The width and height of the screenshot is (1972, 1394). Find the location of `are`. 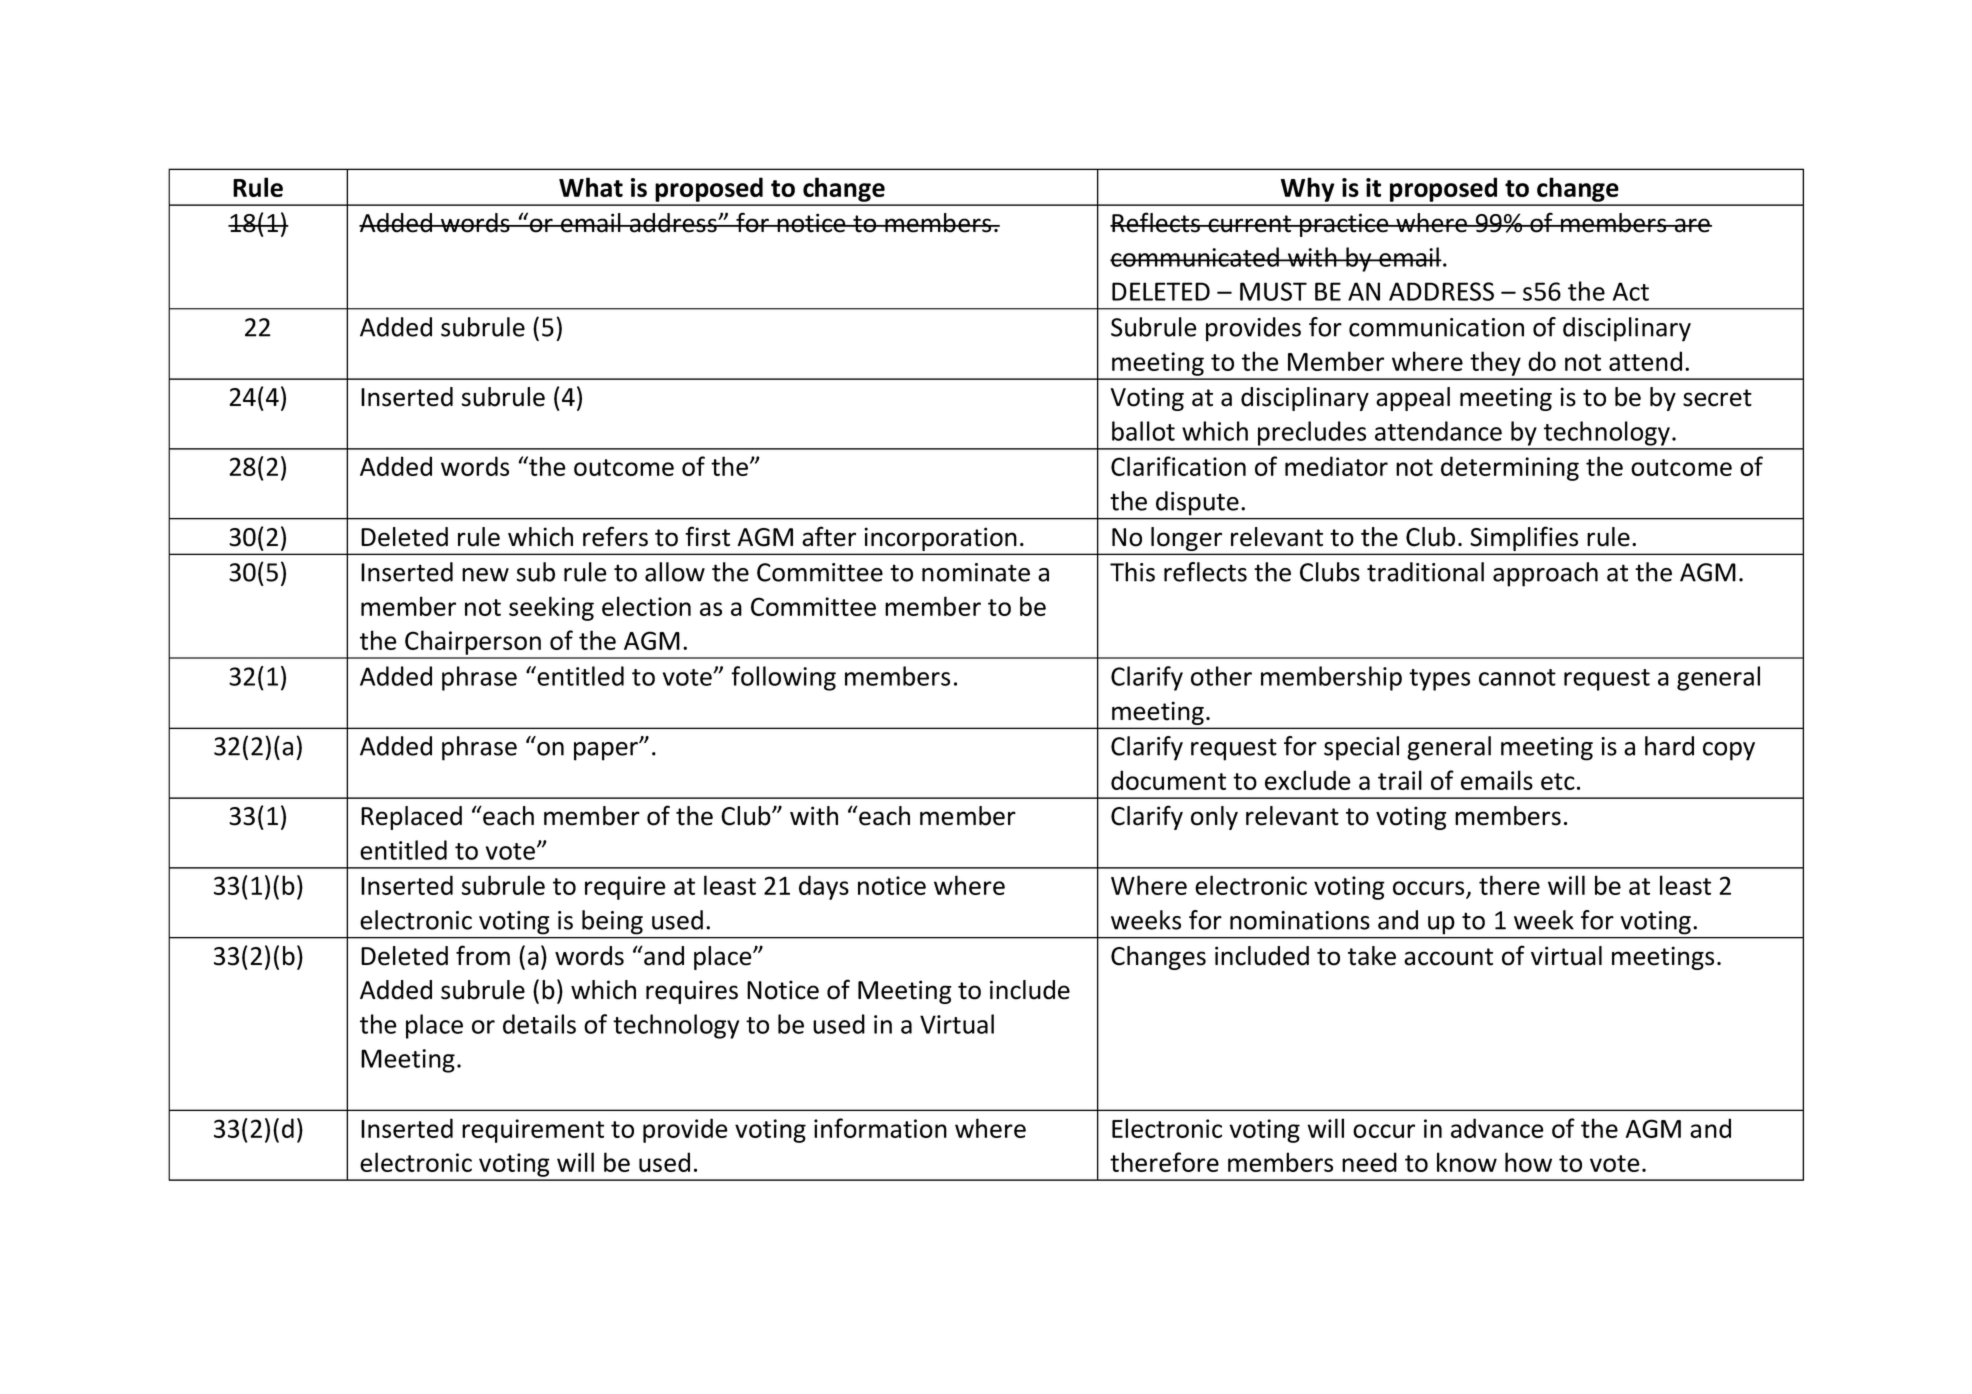

are is located at coordinates (1692, 225).
